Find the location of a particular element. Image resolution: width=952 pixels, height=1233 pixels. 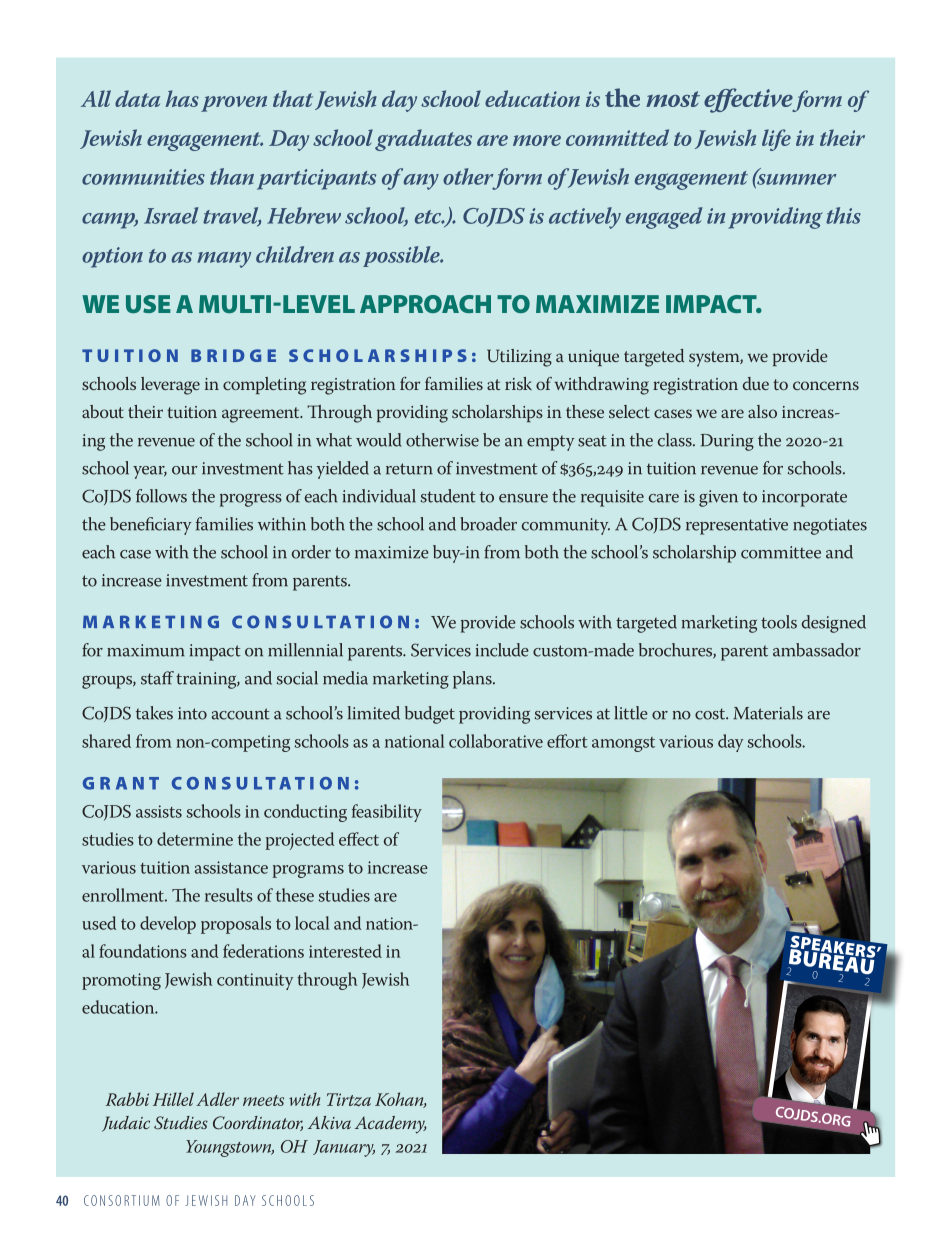

Hillel is located at coordinates (173, 1099).
